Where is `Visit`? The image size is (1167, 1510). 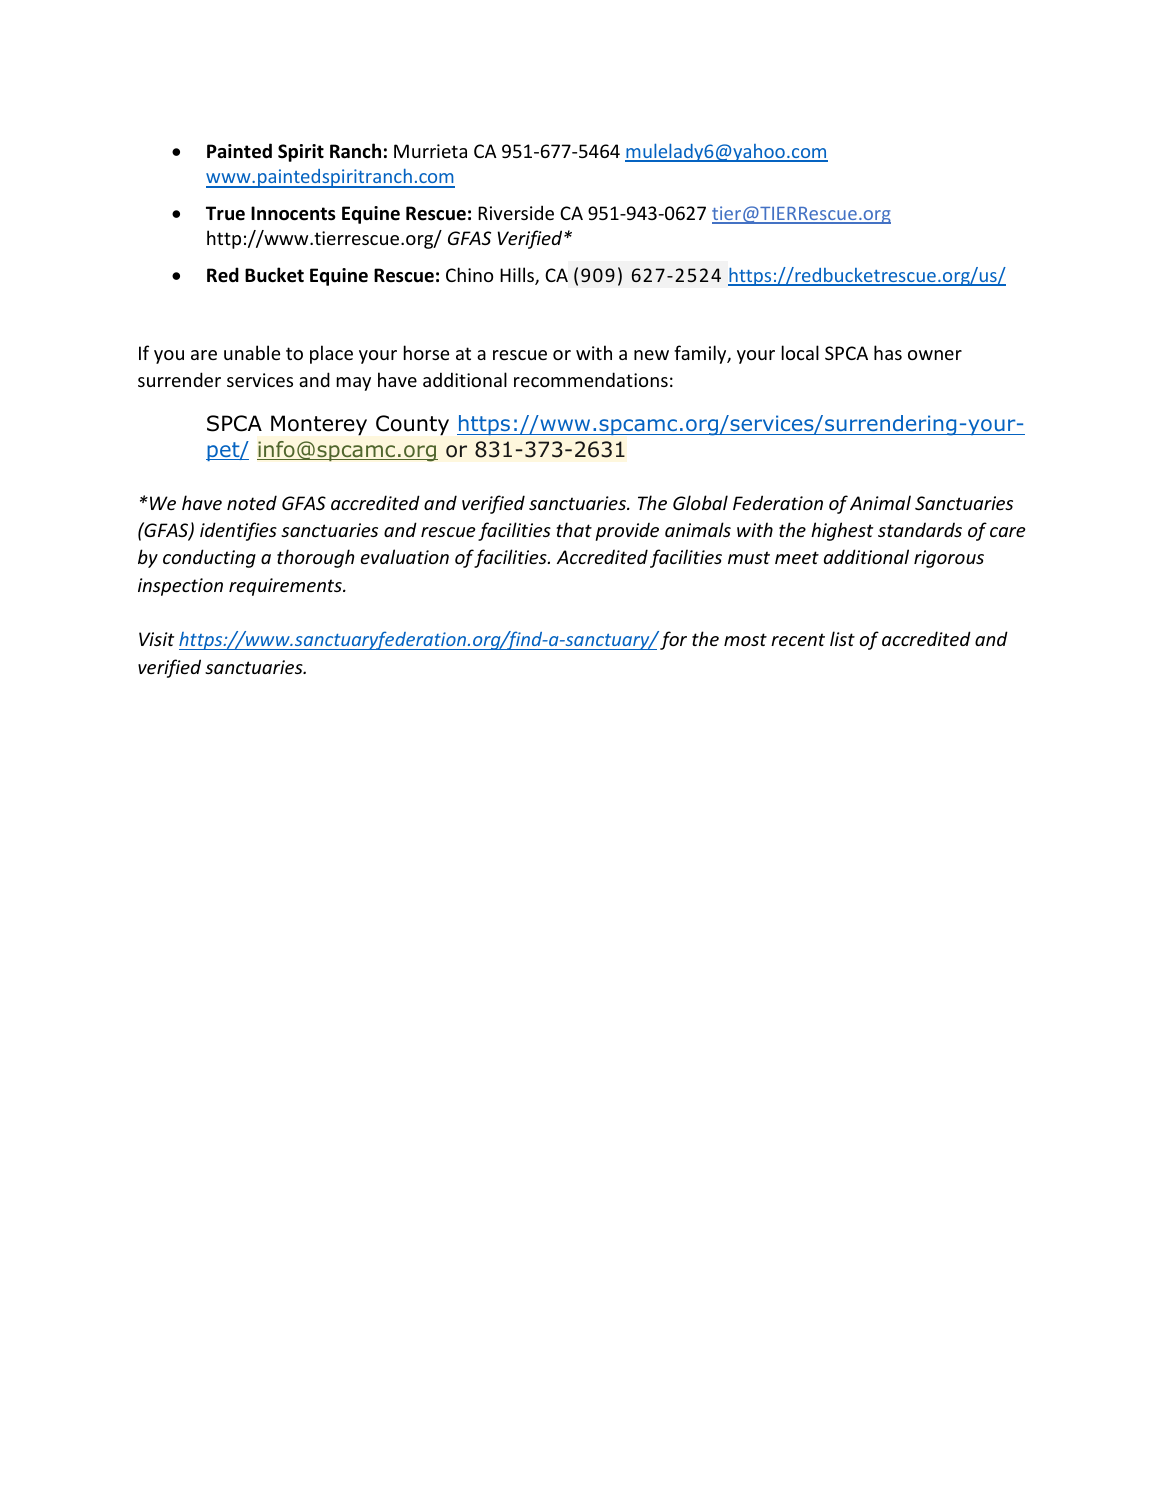
Visit is located at coordinates (156, 639).
